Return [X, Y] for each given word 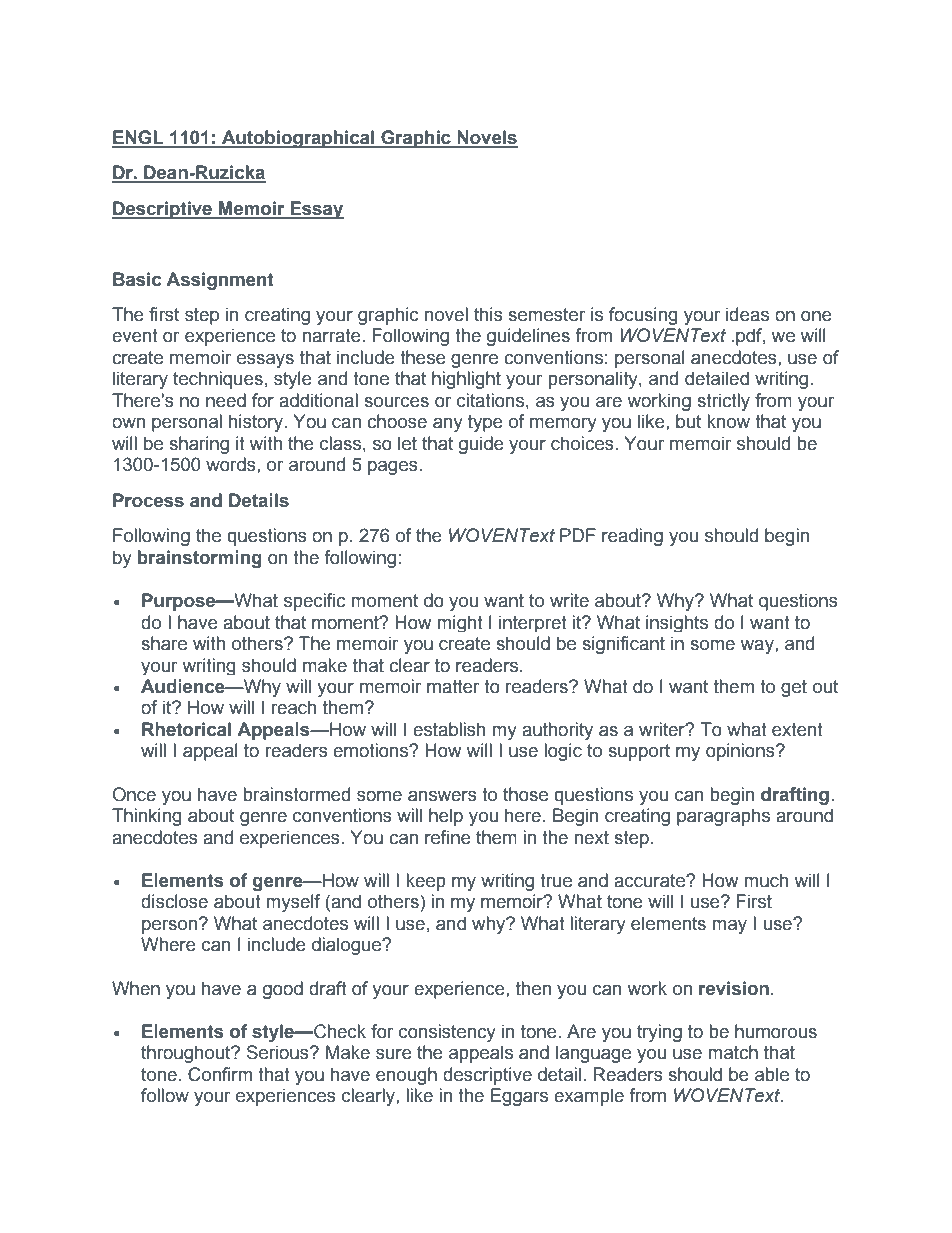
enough [406, 1076]
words [232, 464]
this [488, 314]
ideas [747, 314]
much [766, 880]
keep [426, 882]
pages [394, 468]
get [794, 688]
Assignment [220, 281]
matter [453, 687]
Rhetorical [186, 729]
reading [632, 537]
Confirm [220, 1074]
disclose [174, 901]
